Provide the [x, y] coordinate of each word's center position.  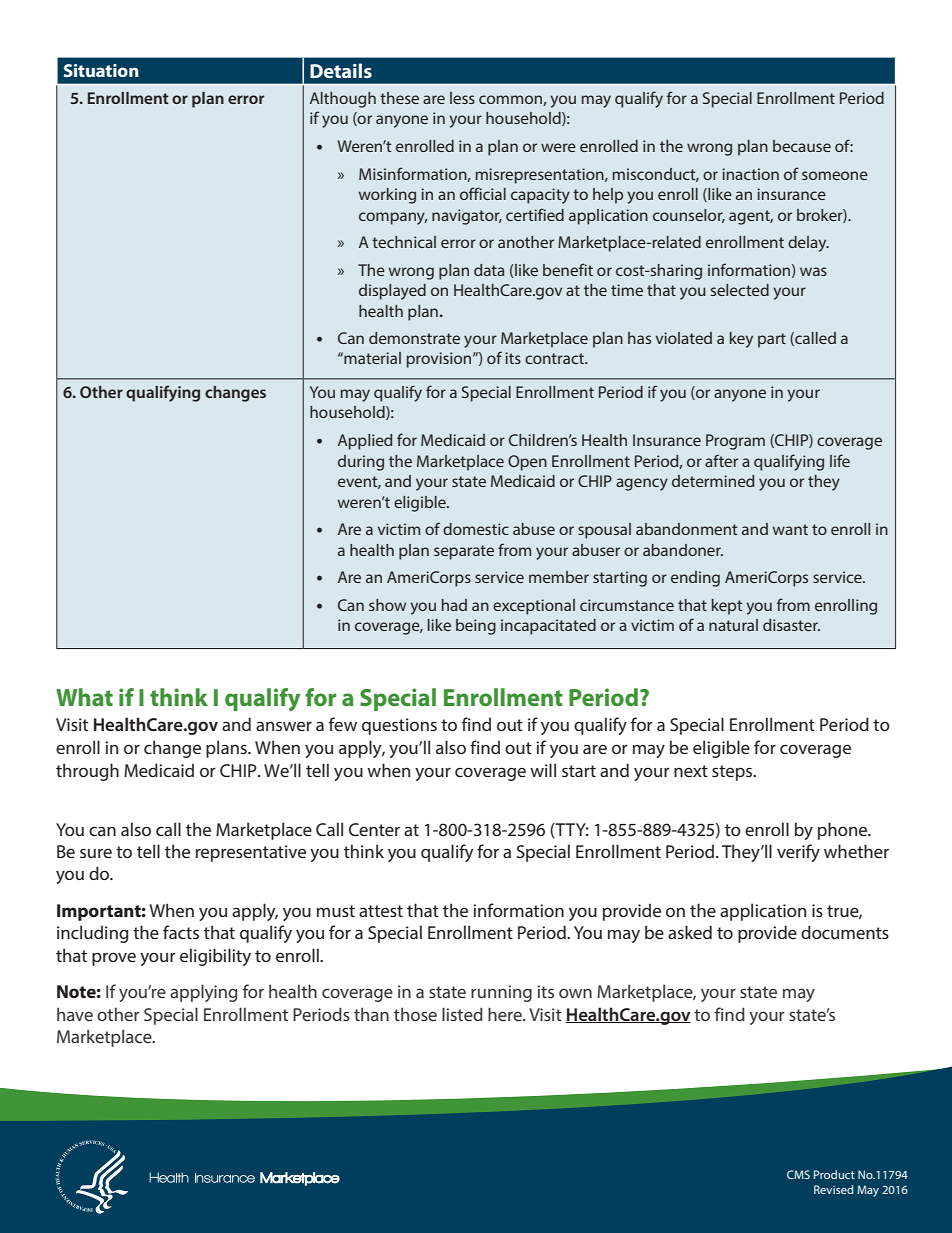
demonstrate [414, 338]
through [87, 772]
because [802, 146]
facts [181, 932]
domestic [476, 529]
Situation [101, 70]
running [501, 993]
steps [733, 773]
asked [690, 932]
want [790, 529]
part [772, 340]
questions [399, 726]
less [462, 98]
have [75, 1014]
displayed [392, 292]
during [361, 463]
